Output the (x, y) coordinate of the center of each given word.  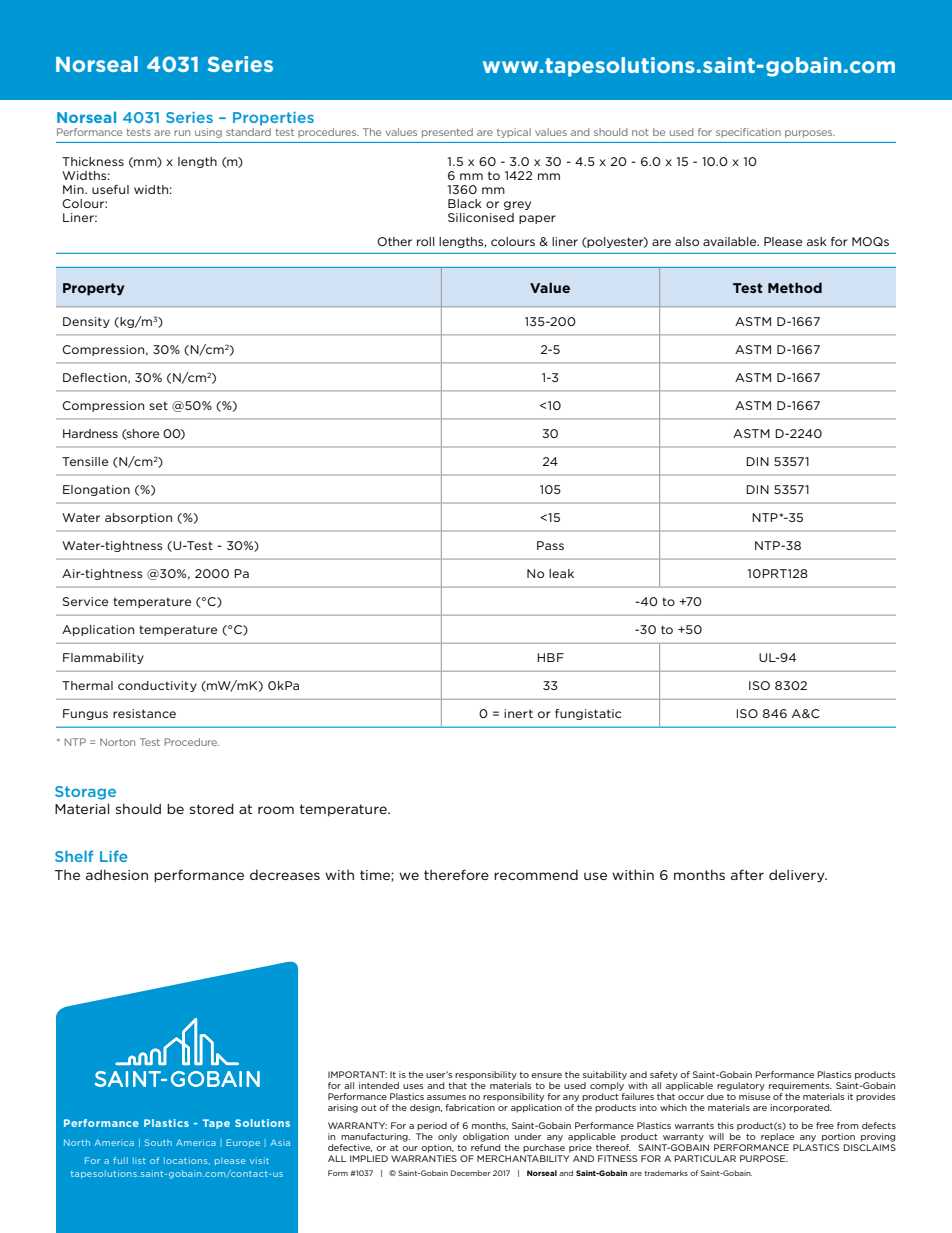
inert (518, 713)
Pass (550, 545)
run (182, 133)
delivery (798, 876)
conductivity (157, 686)
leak (561, 573)
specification (748, 133)
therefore (456, 874)
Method (795, 287)
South (158, 1142)
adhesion (117, 874)
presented (447, 133)
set (158, 405)
